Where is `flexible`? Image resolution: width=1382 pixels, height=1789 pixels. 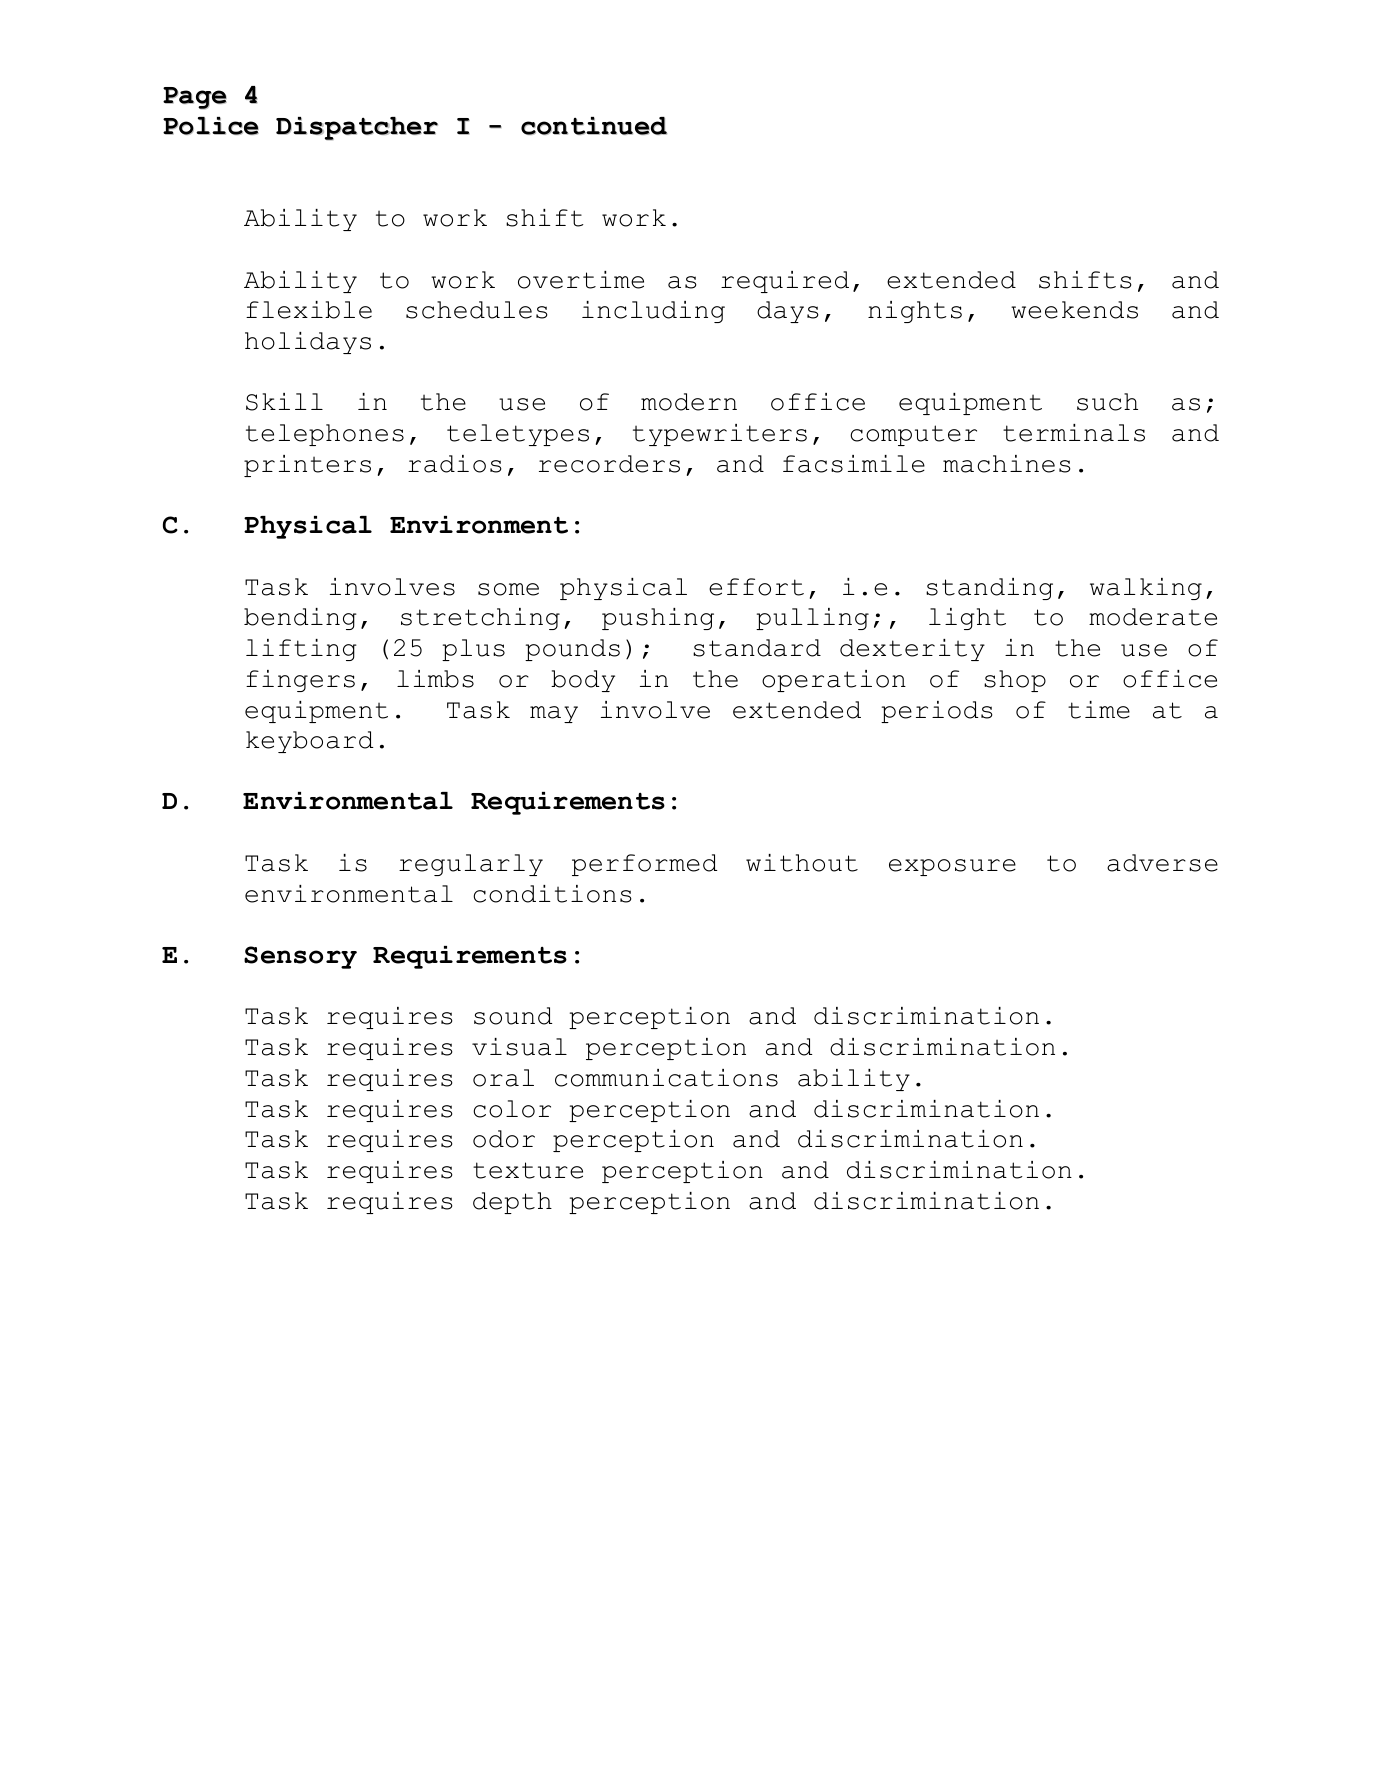
flexible is located at coordinates (309, 310).
